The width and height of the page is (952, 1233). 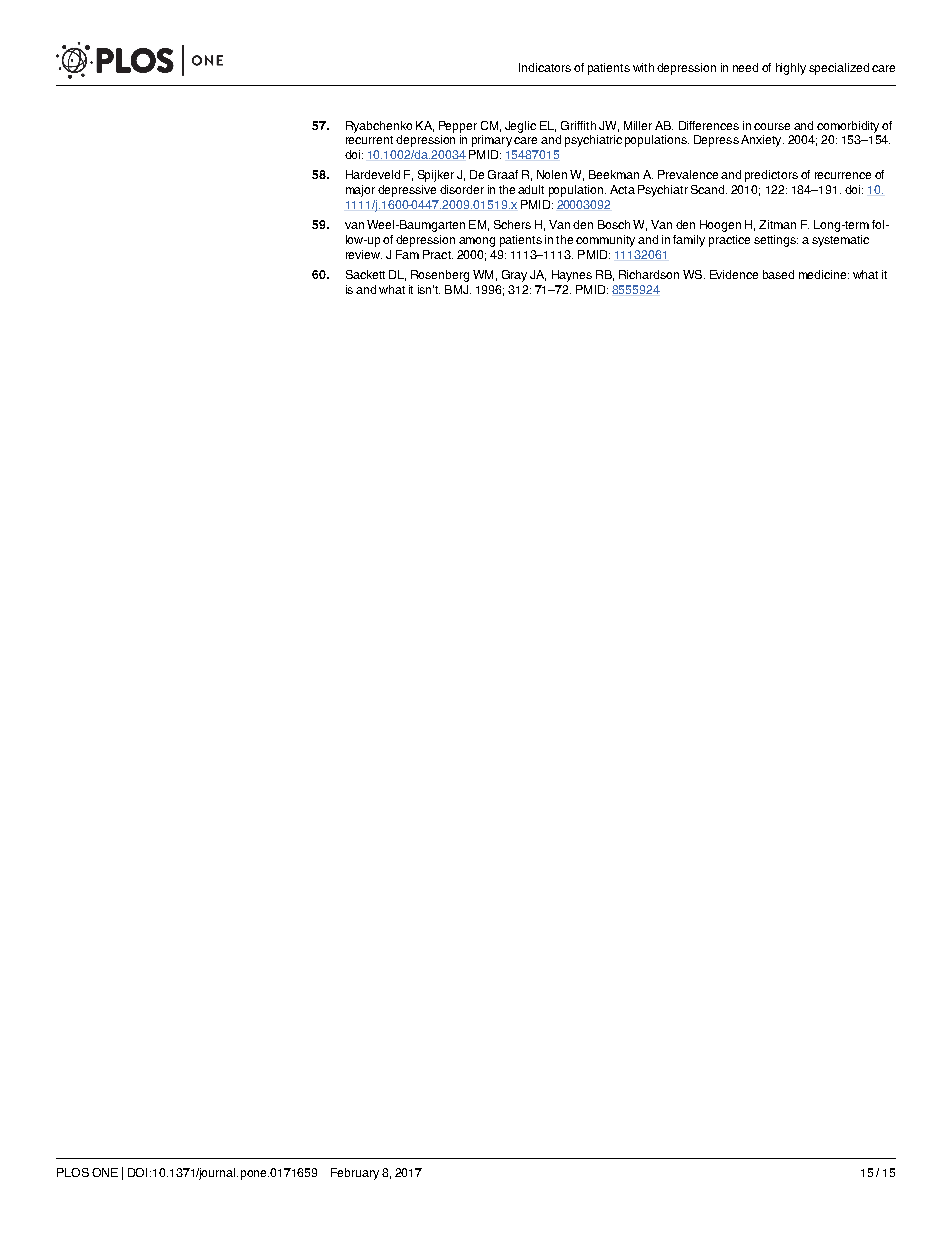 I want to click on February, so click(x=355, y=1174).
